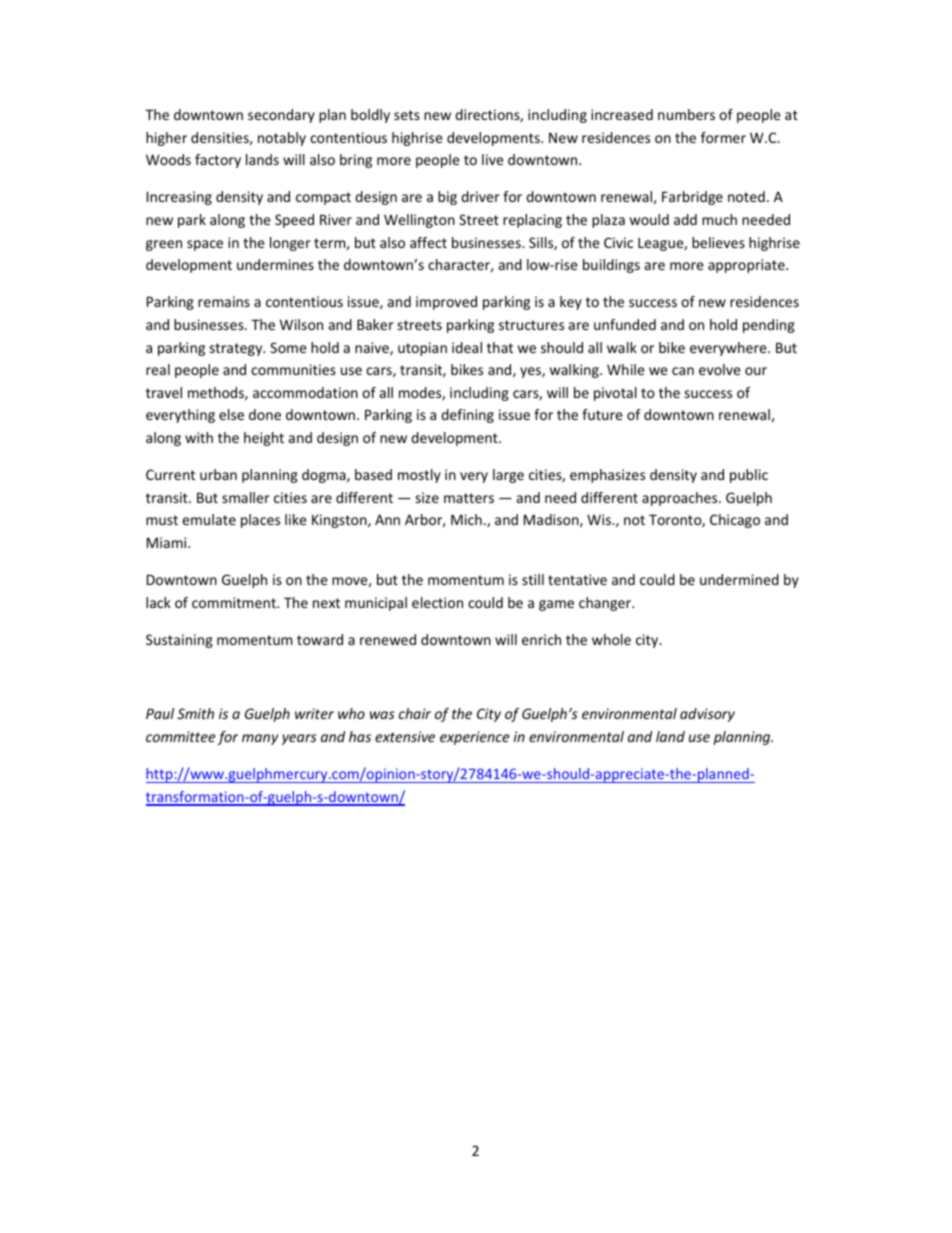  What do you see at coordinates (467, 347) in the document?
I see `ideal` at bounding box center [467, 347].
